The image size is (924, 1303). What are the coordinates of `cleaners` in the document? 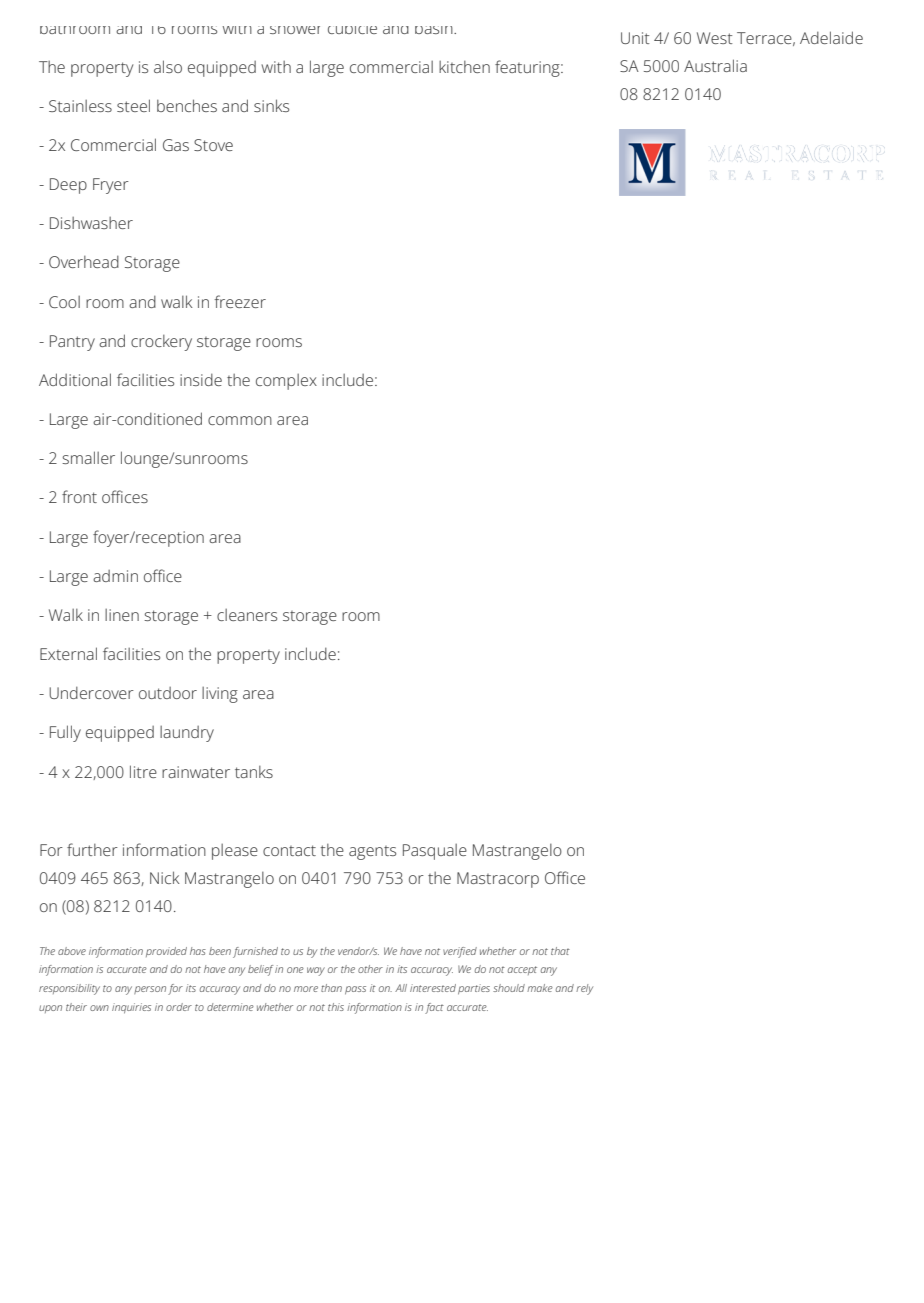 It's located at (247, 615).
